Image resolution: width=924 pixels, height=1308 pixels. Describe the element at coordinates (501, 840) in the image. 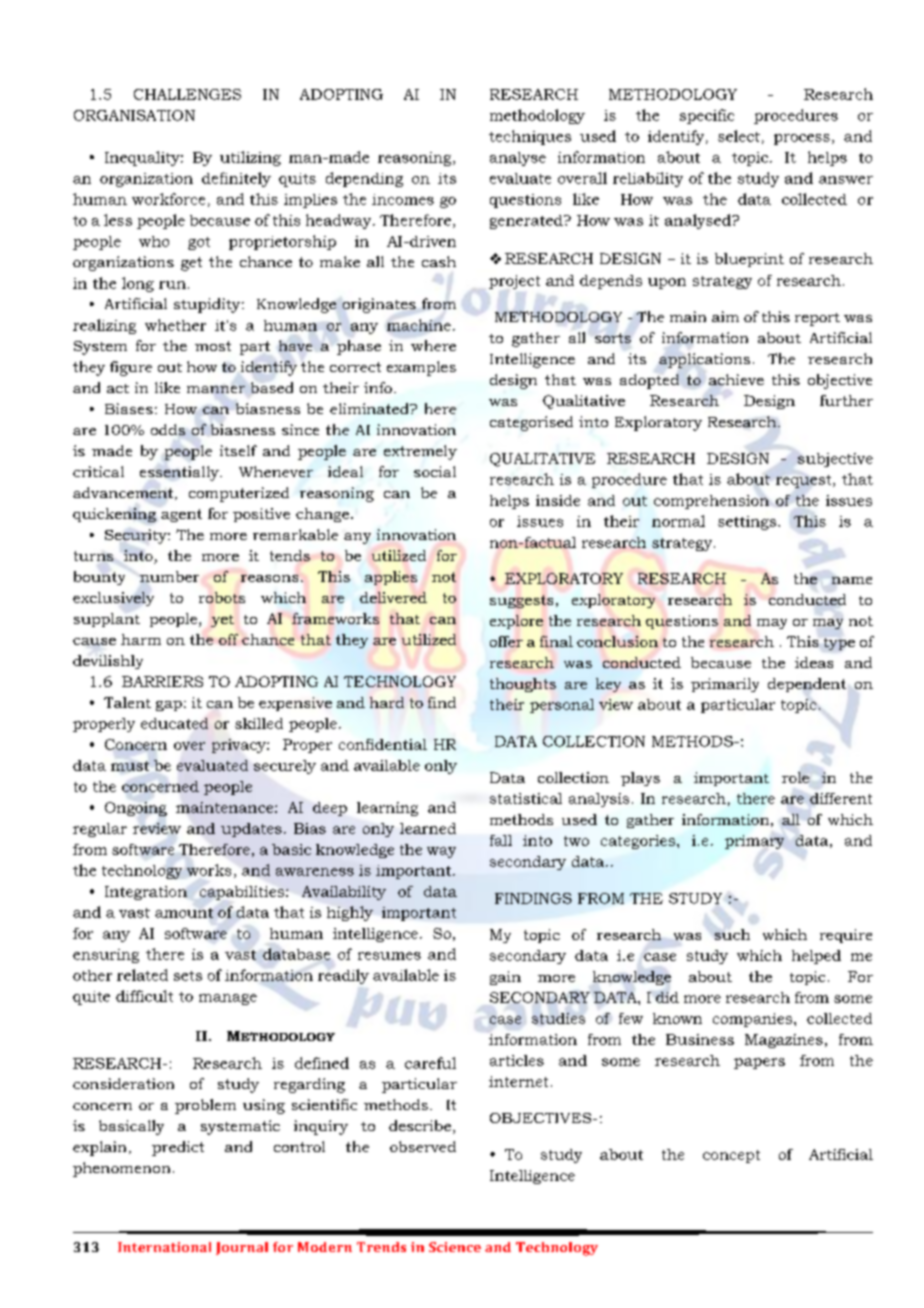

I see `fall` at that location.
